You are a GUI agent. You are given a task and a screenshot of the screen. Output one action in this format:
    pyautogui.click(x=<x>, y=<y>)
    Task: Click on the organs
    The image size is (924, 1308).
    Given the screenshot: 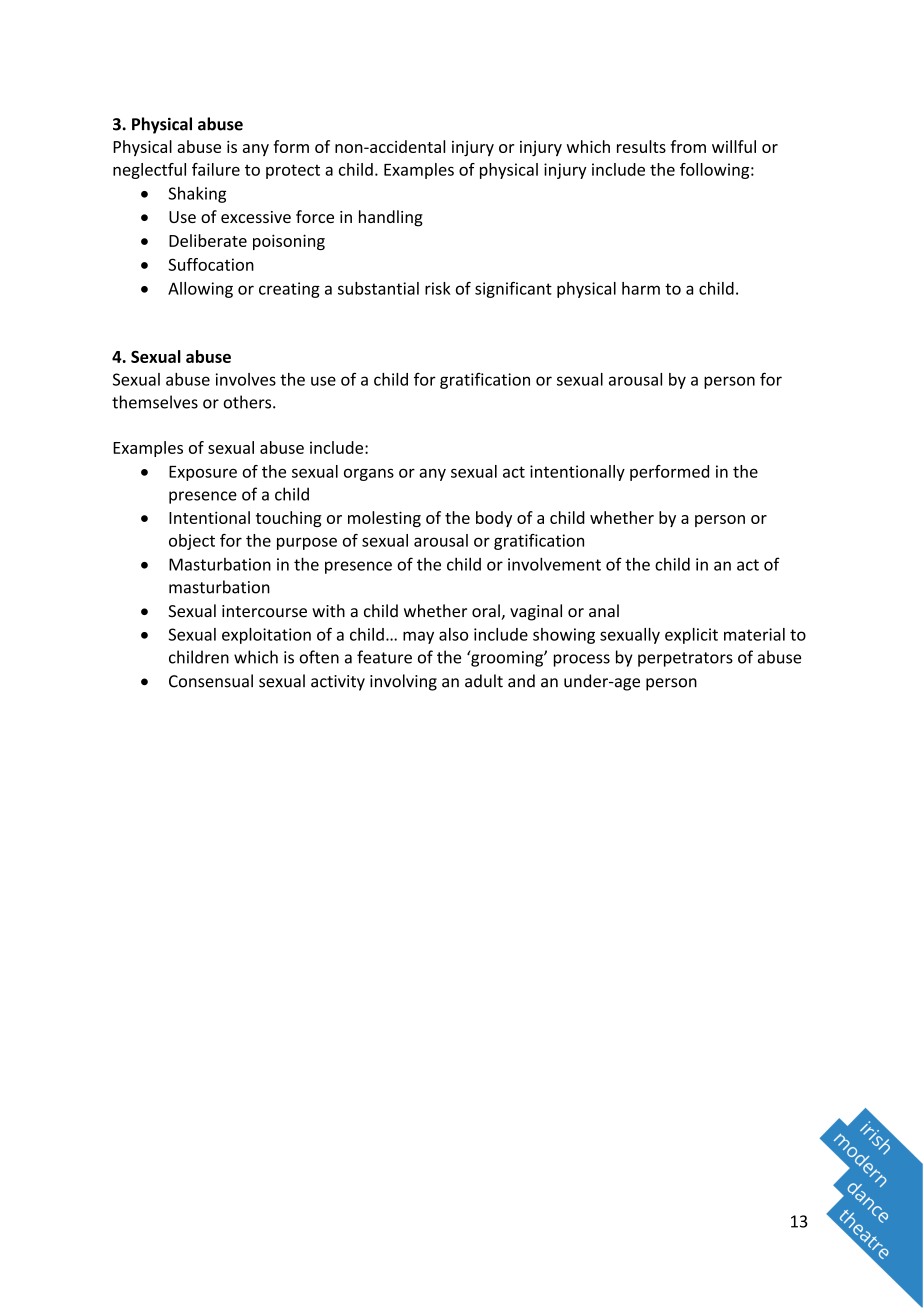 What is the action you would take?
    pyautogui.click(x=369, y=474)
